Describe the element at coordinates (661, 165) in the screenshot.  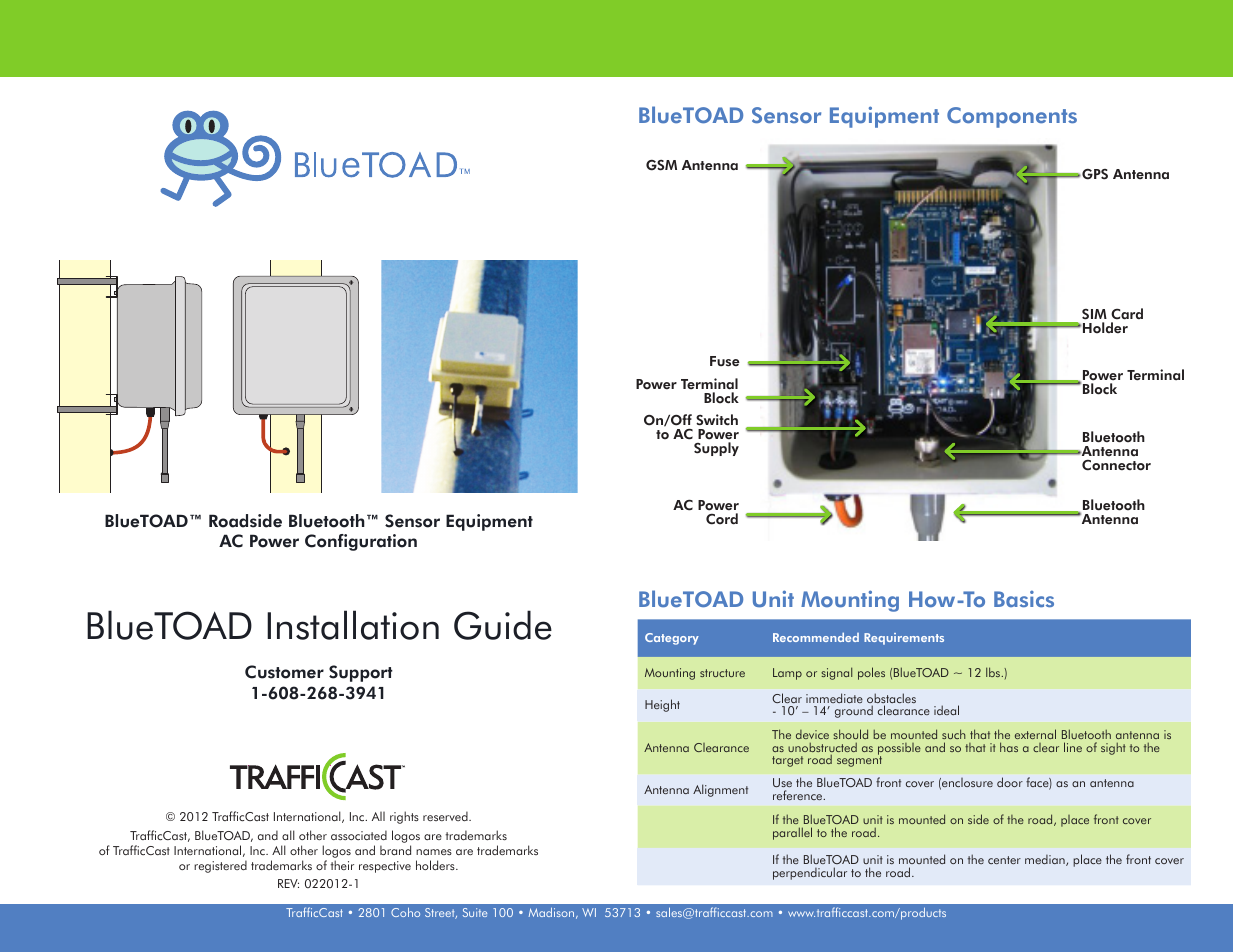
I see `GSM` at that location.
